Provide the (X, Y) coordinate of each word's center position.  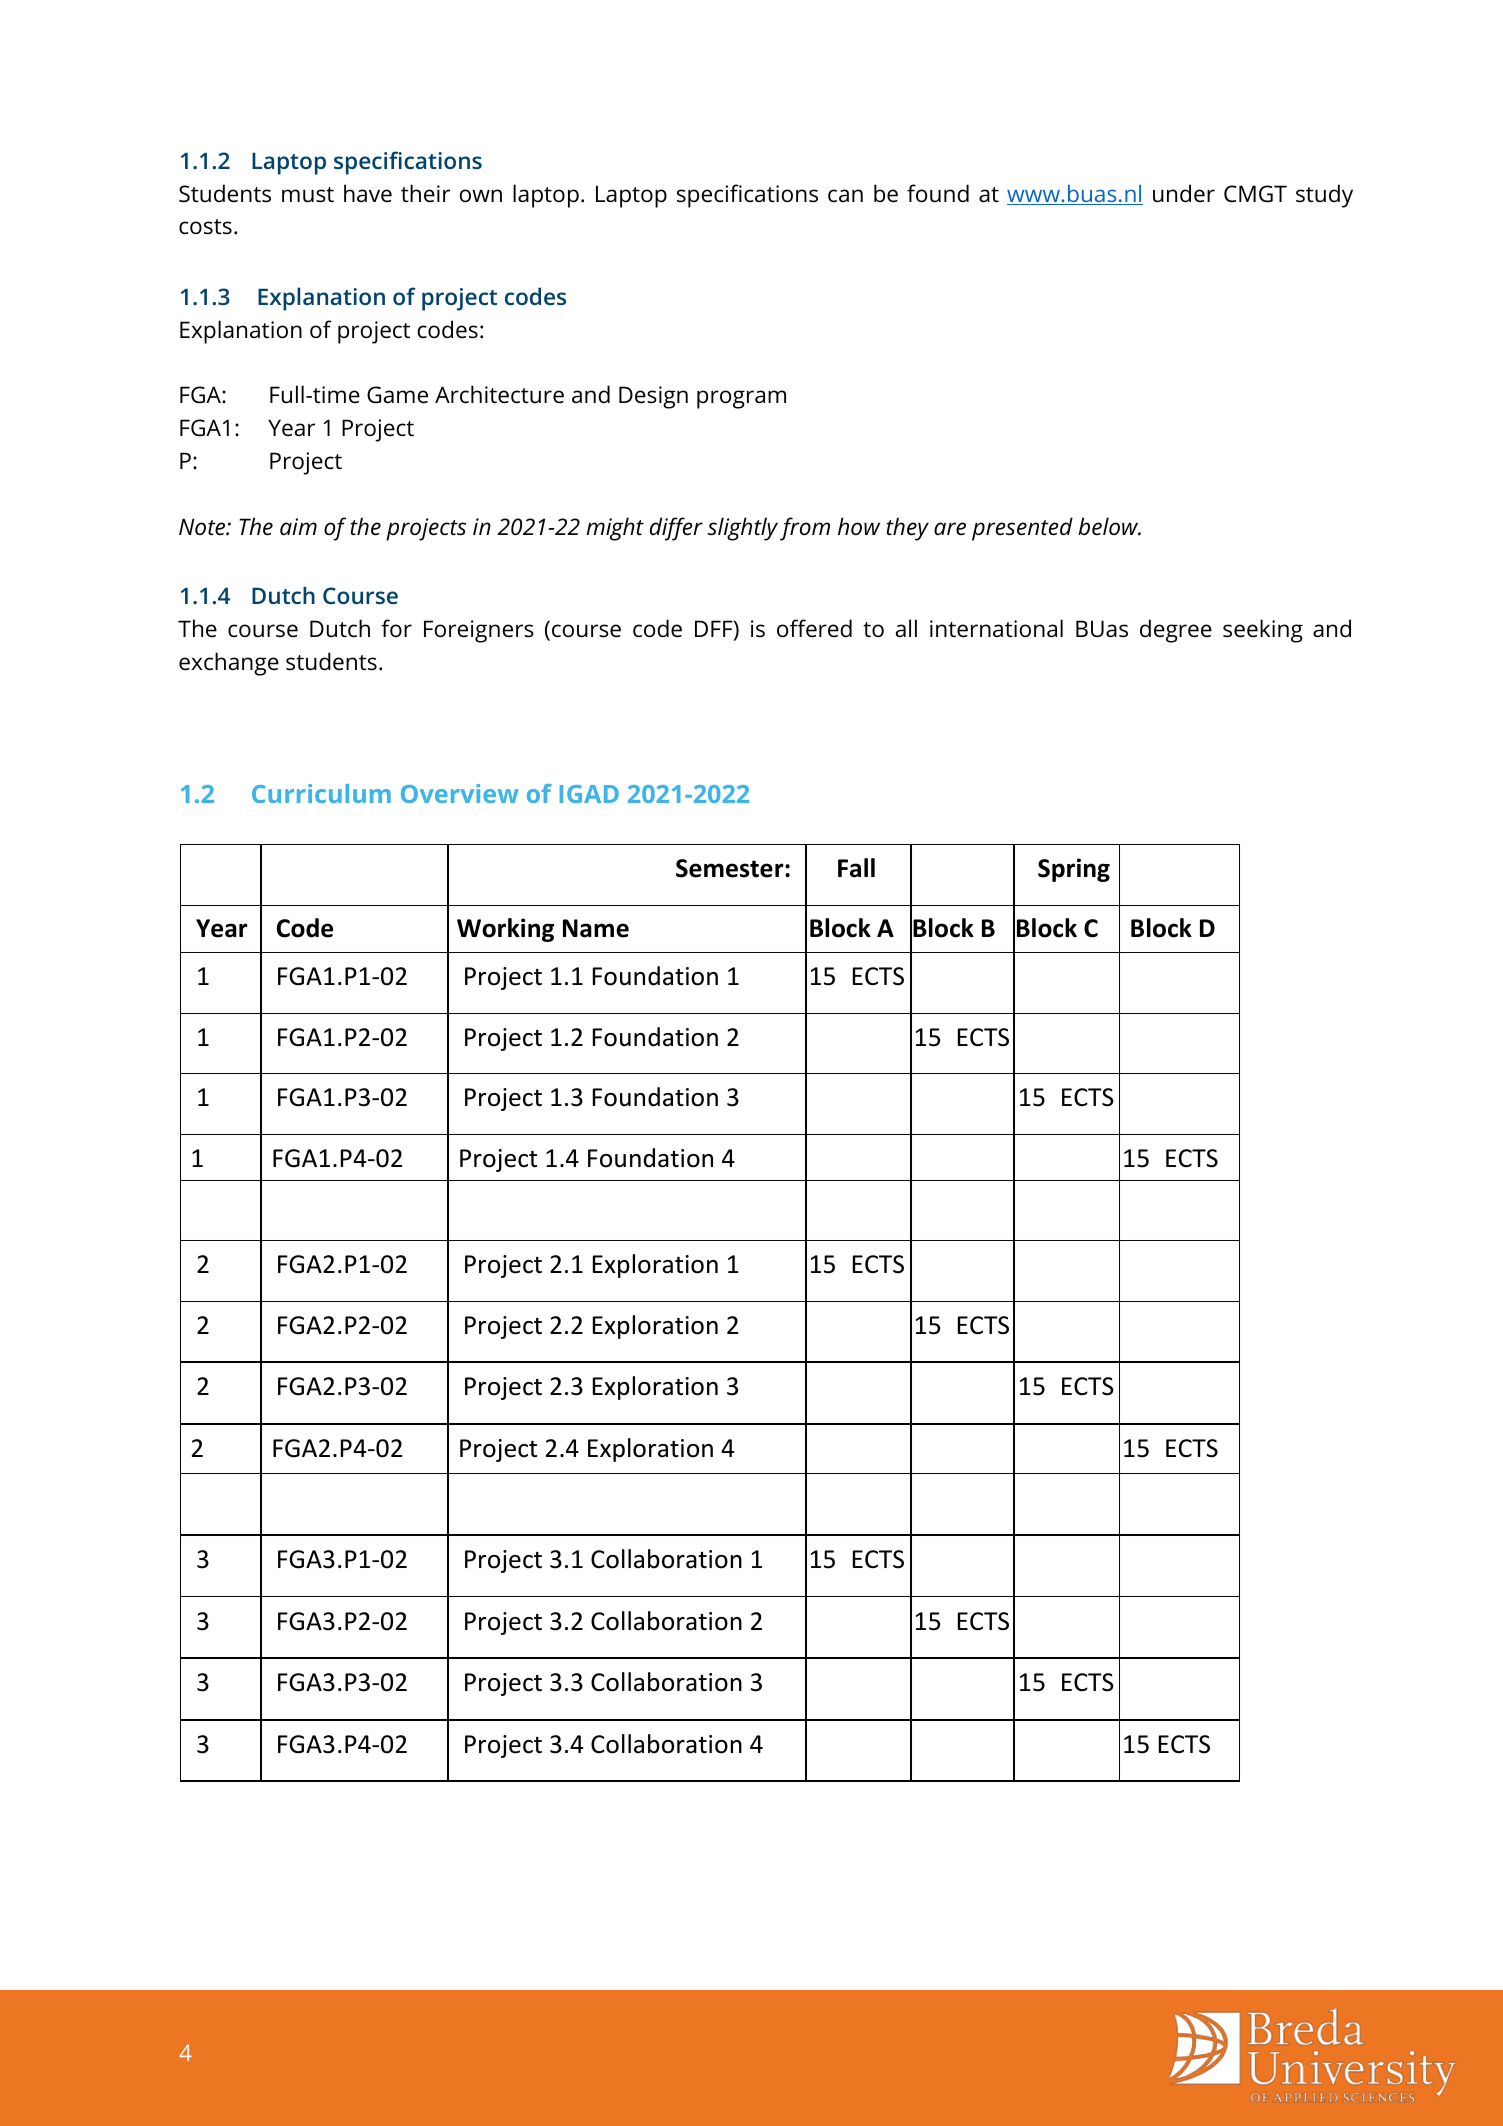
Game (397, 395)
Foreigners (479, 631)
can (845, 196)
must (308, 195)
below (1109, 526)
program (741, 399)
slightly (743, 529)
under (1184, 193)
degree (1176, 631)
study (1324, 196)
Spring (1074, 870)
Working (505, 930)
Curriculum (321, 793)
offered (814, 628)
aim (298, 527)
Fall (856, 868)
